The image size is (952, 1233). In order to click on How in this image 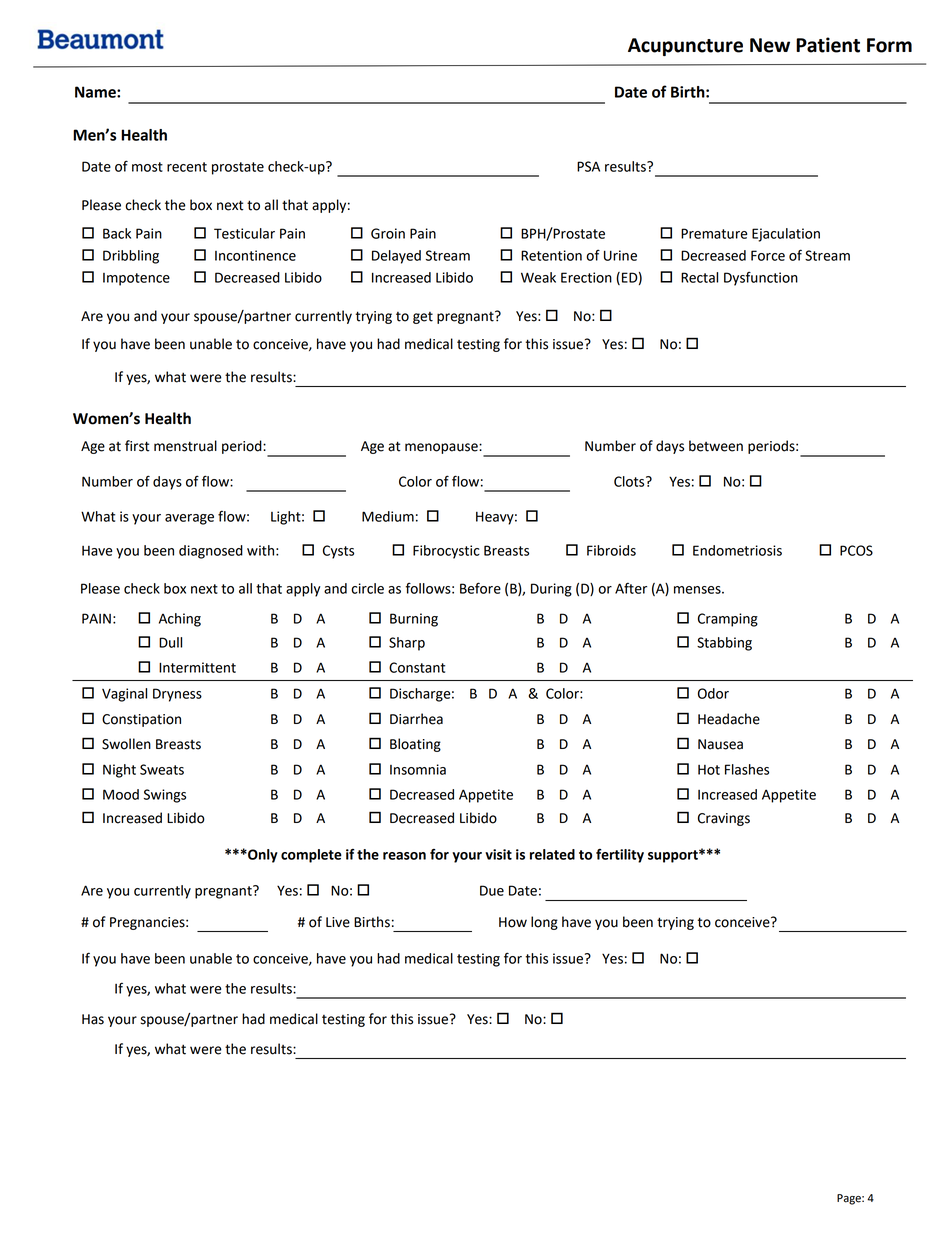, I will do `click(513, 922)`.
